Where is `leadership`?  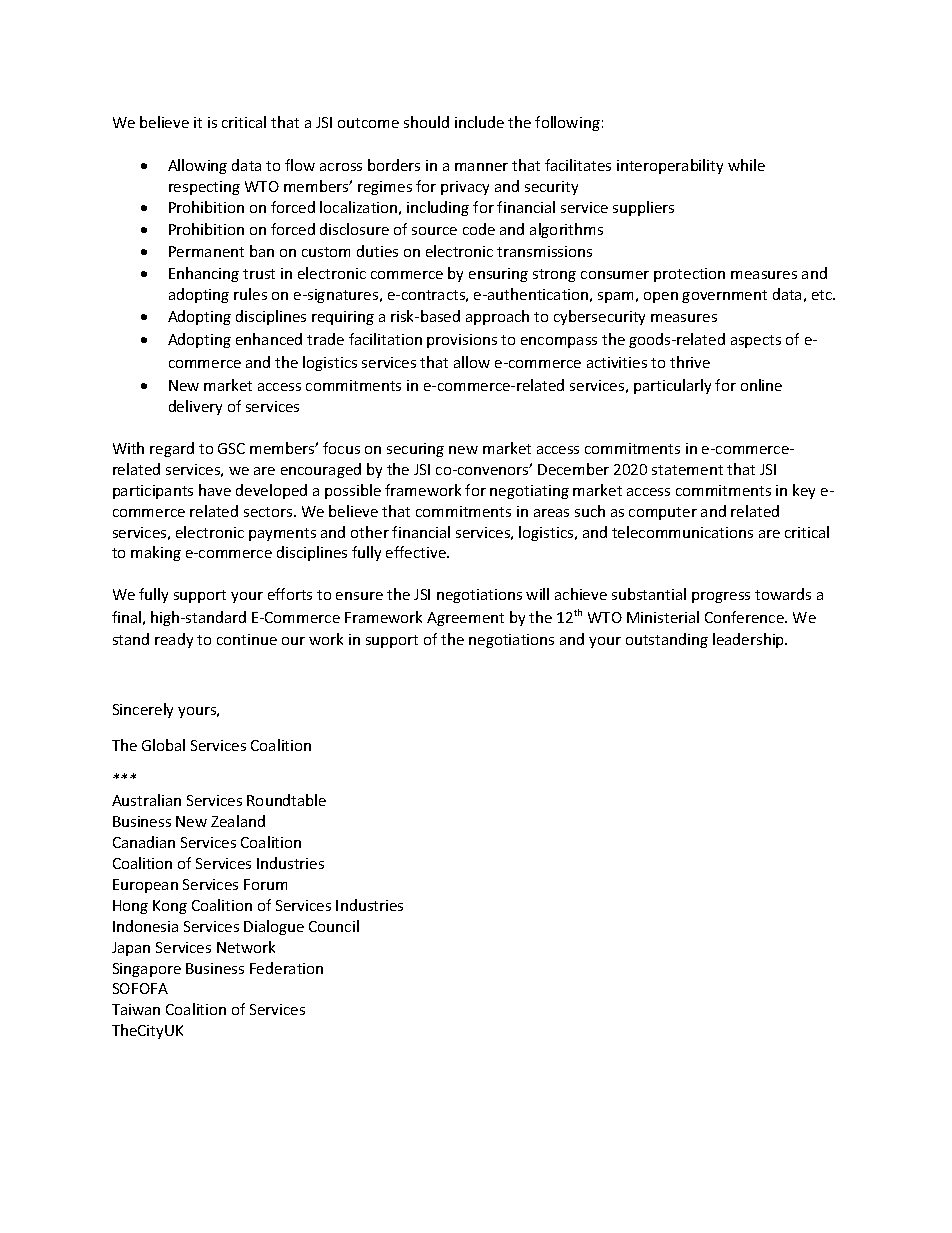 leadership is located at coordinates (750, 640).
